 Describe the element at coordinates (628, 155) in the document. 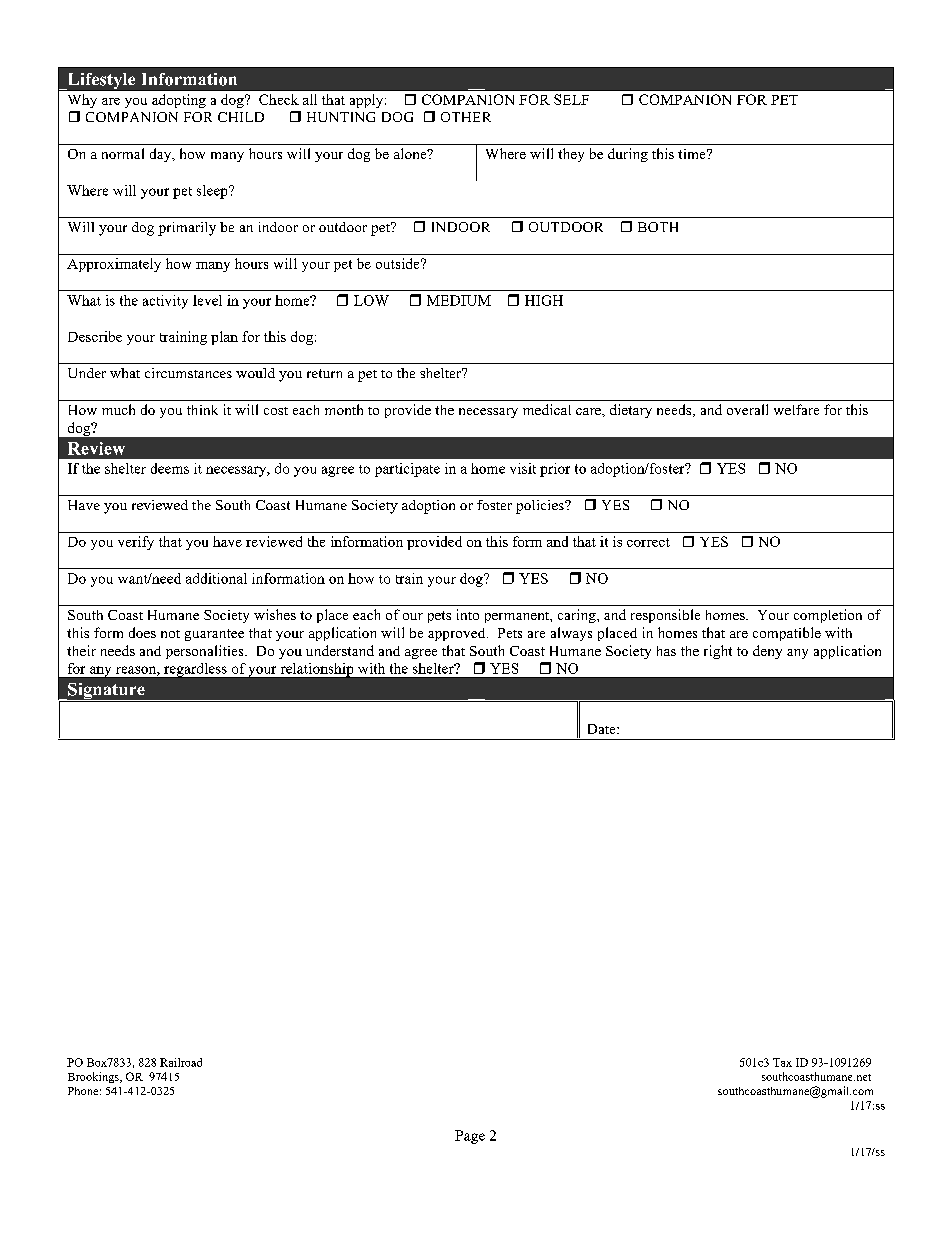

I see `during` at that location.
